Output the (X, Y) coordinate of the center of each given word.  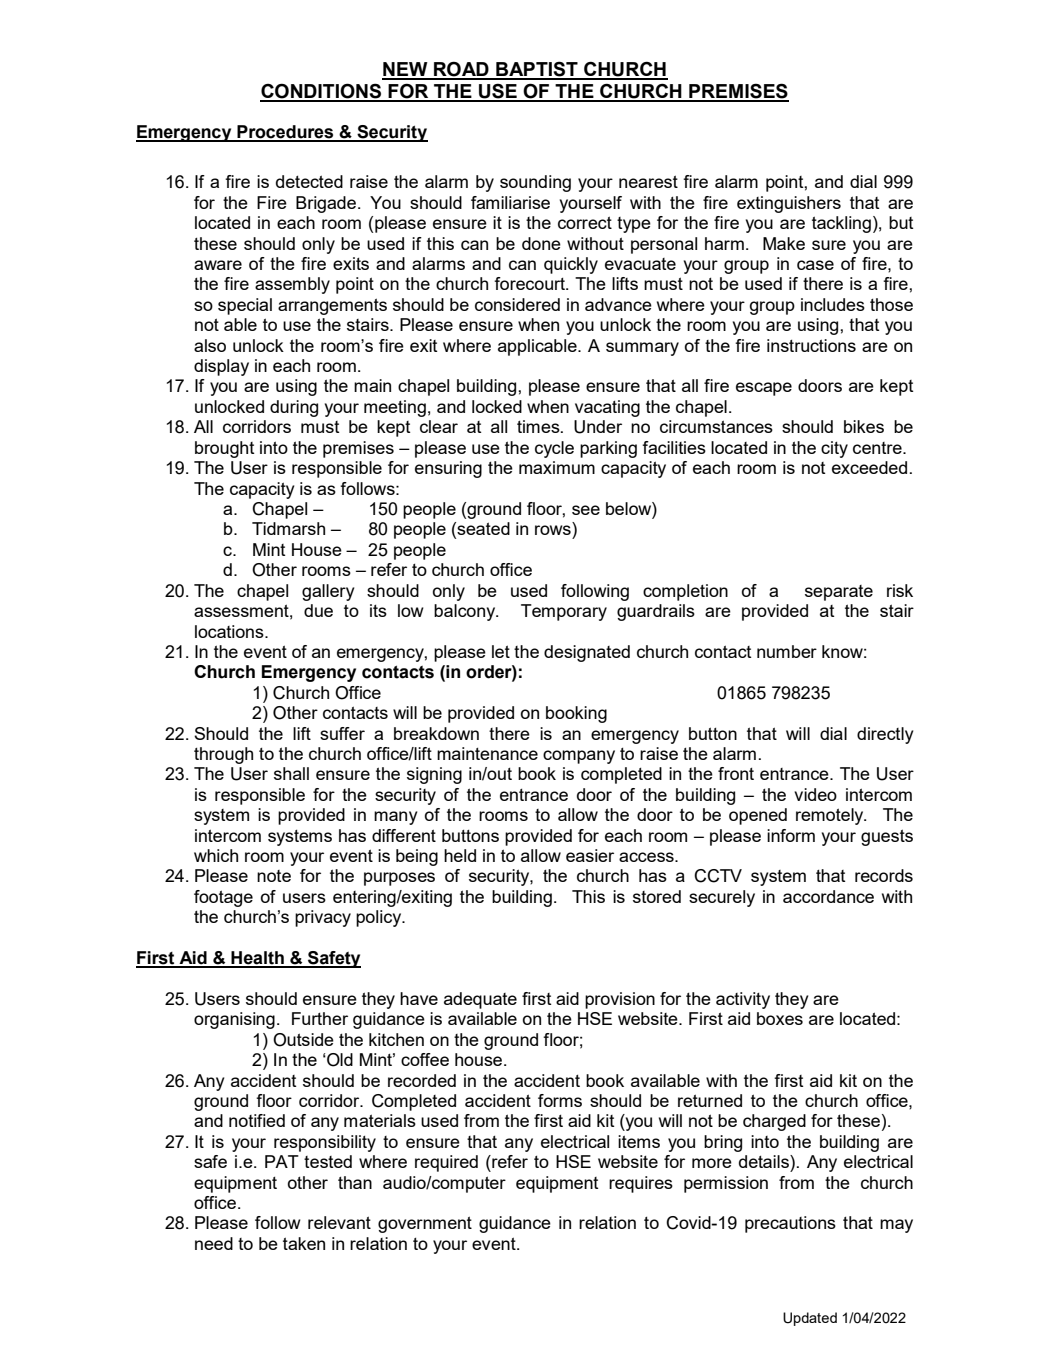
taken (304, 1243)
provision (620, 1000)
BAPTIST (537, 70)
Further (320, 1018)
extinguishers (789, 204)
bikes (864, 426)
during (294, 408)
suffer (342, 733)
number (787, 651)
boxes (780, 1018)
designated (587, 653)
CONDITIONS (322, 92)
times (539, 426)
